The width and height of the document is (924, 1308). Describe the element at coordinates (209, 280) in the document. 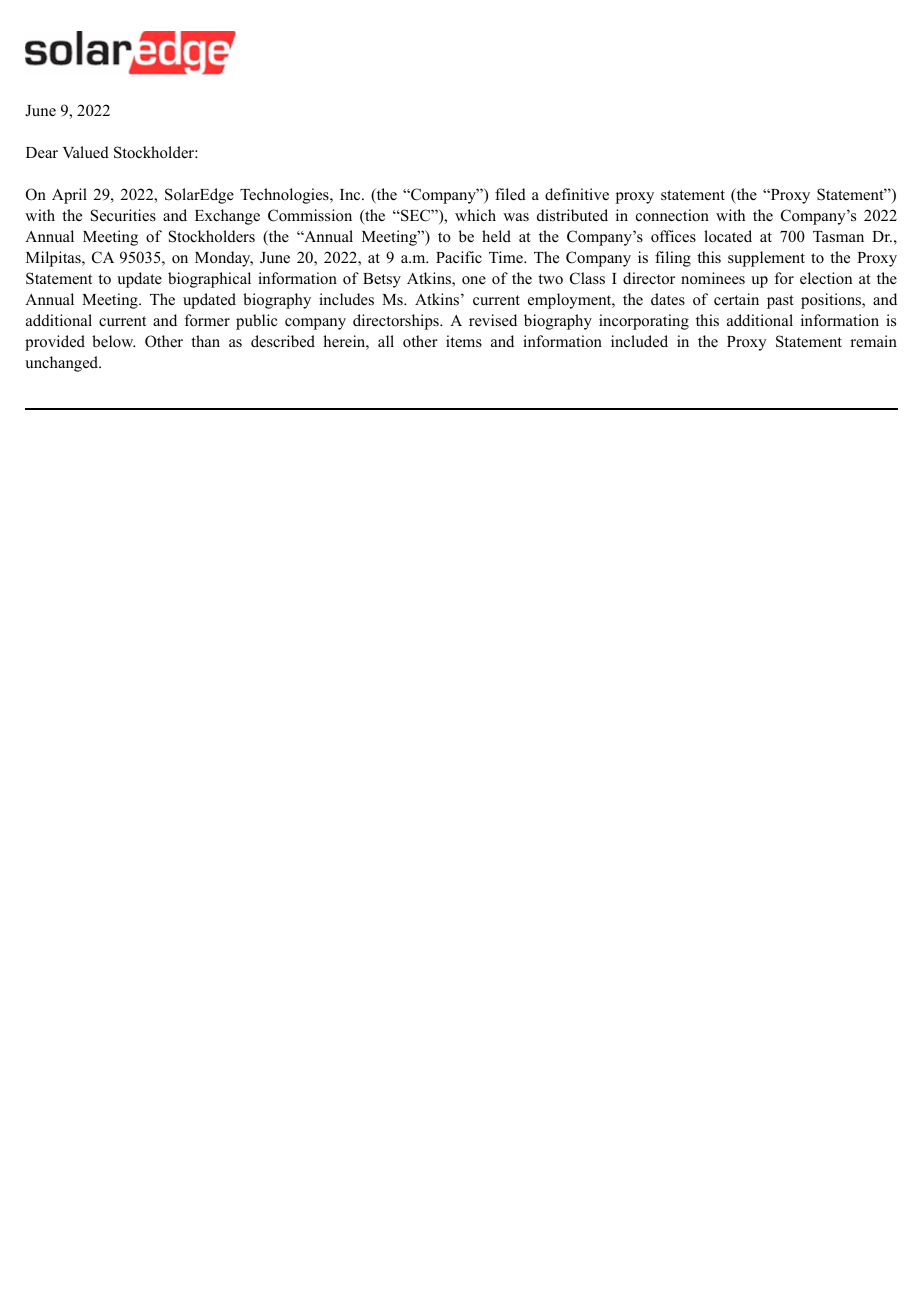

I see `biographical` at that location.
